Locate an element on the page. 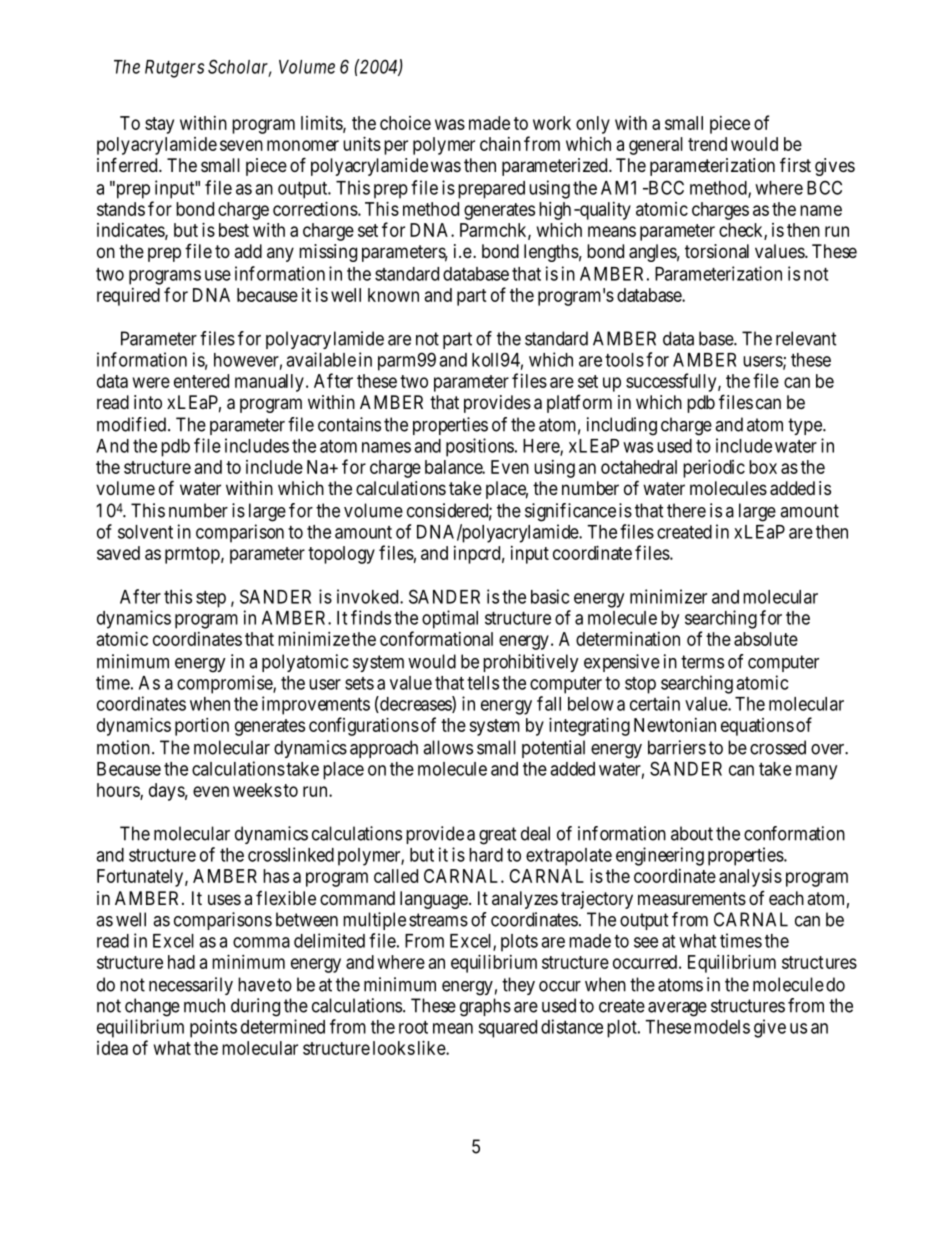  equations is located at coordinates (757, 727).
